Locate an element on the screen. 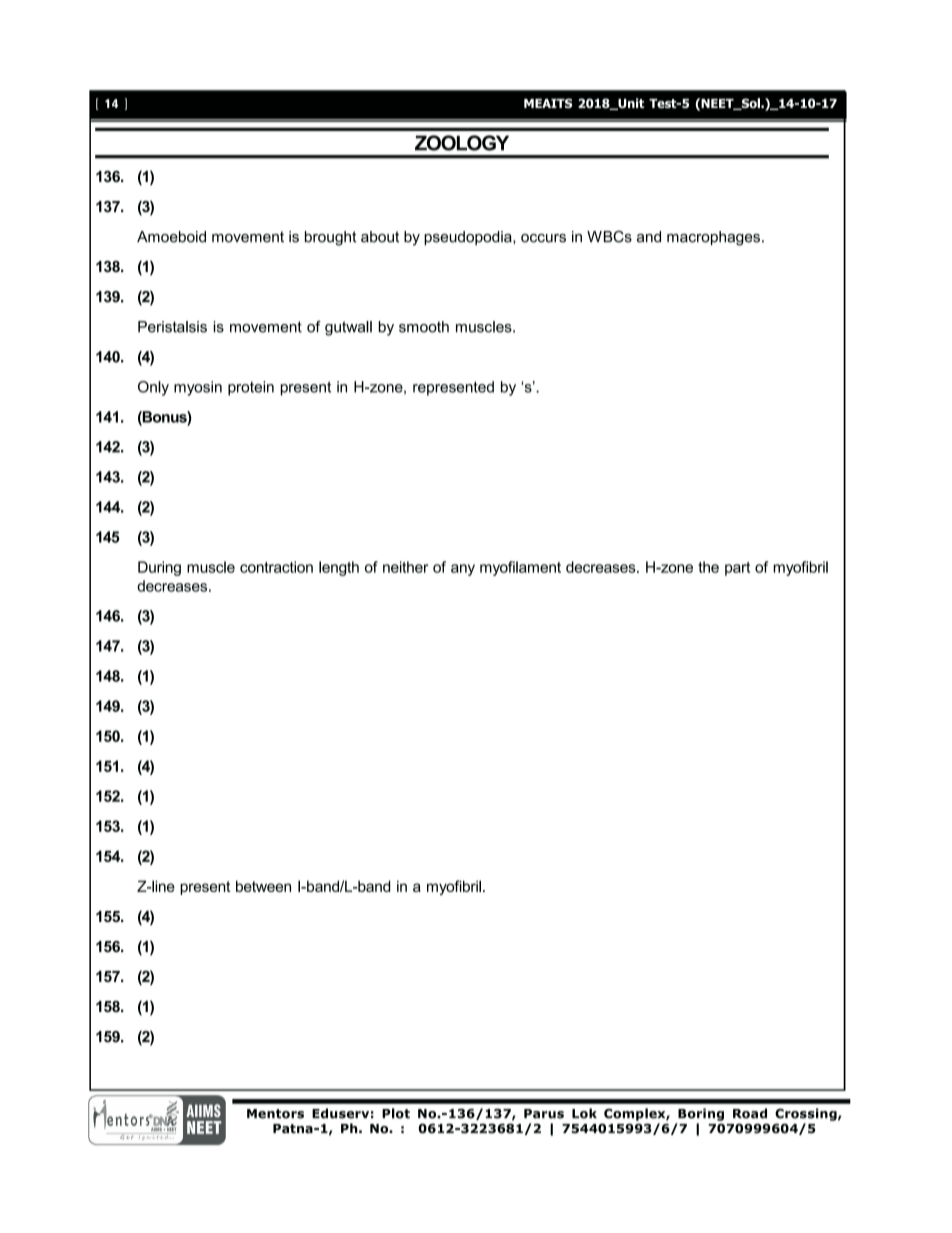  neither is located at coordinates (405, 567).
